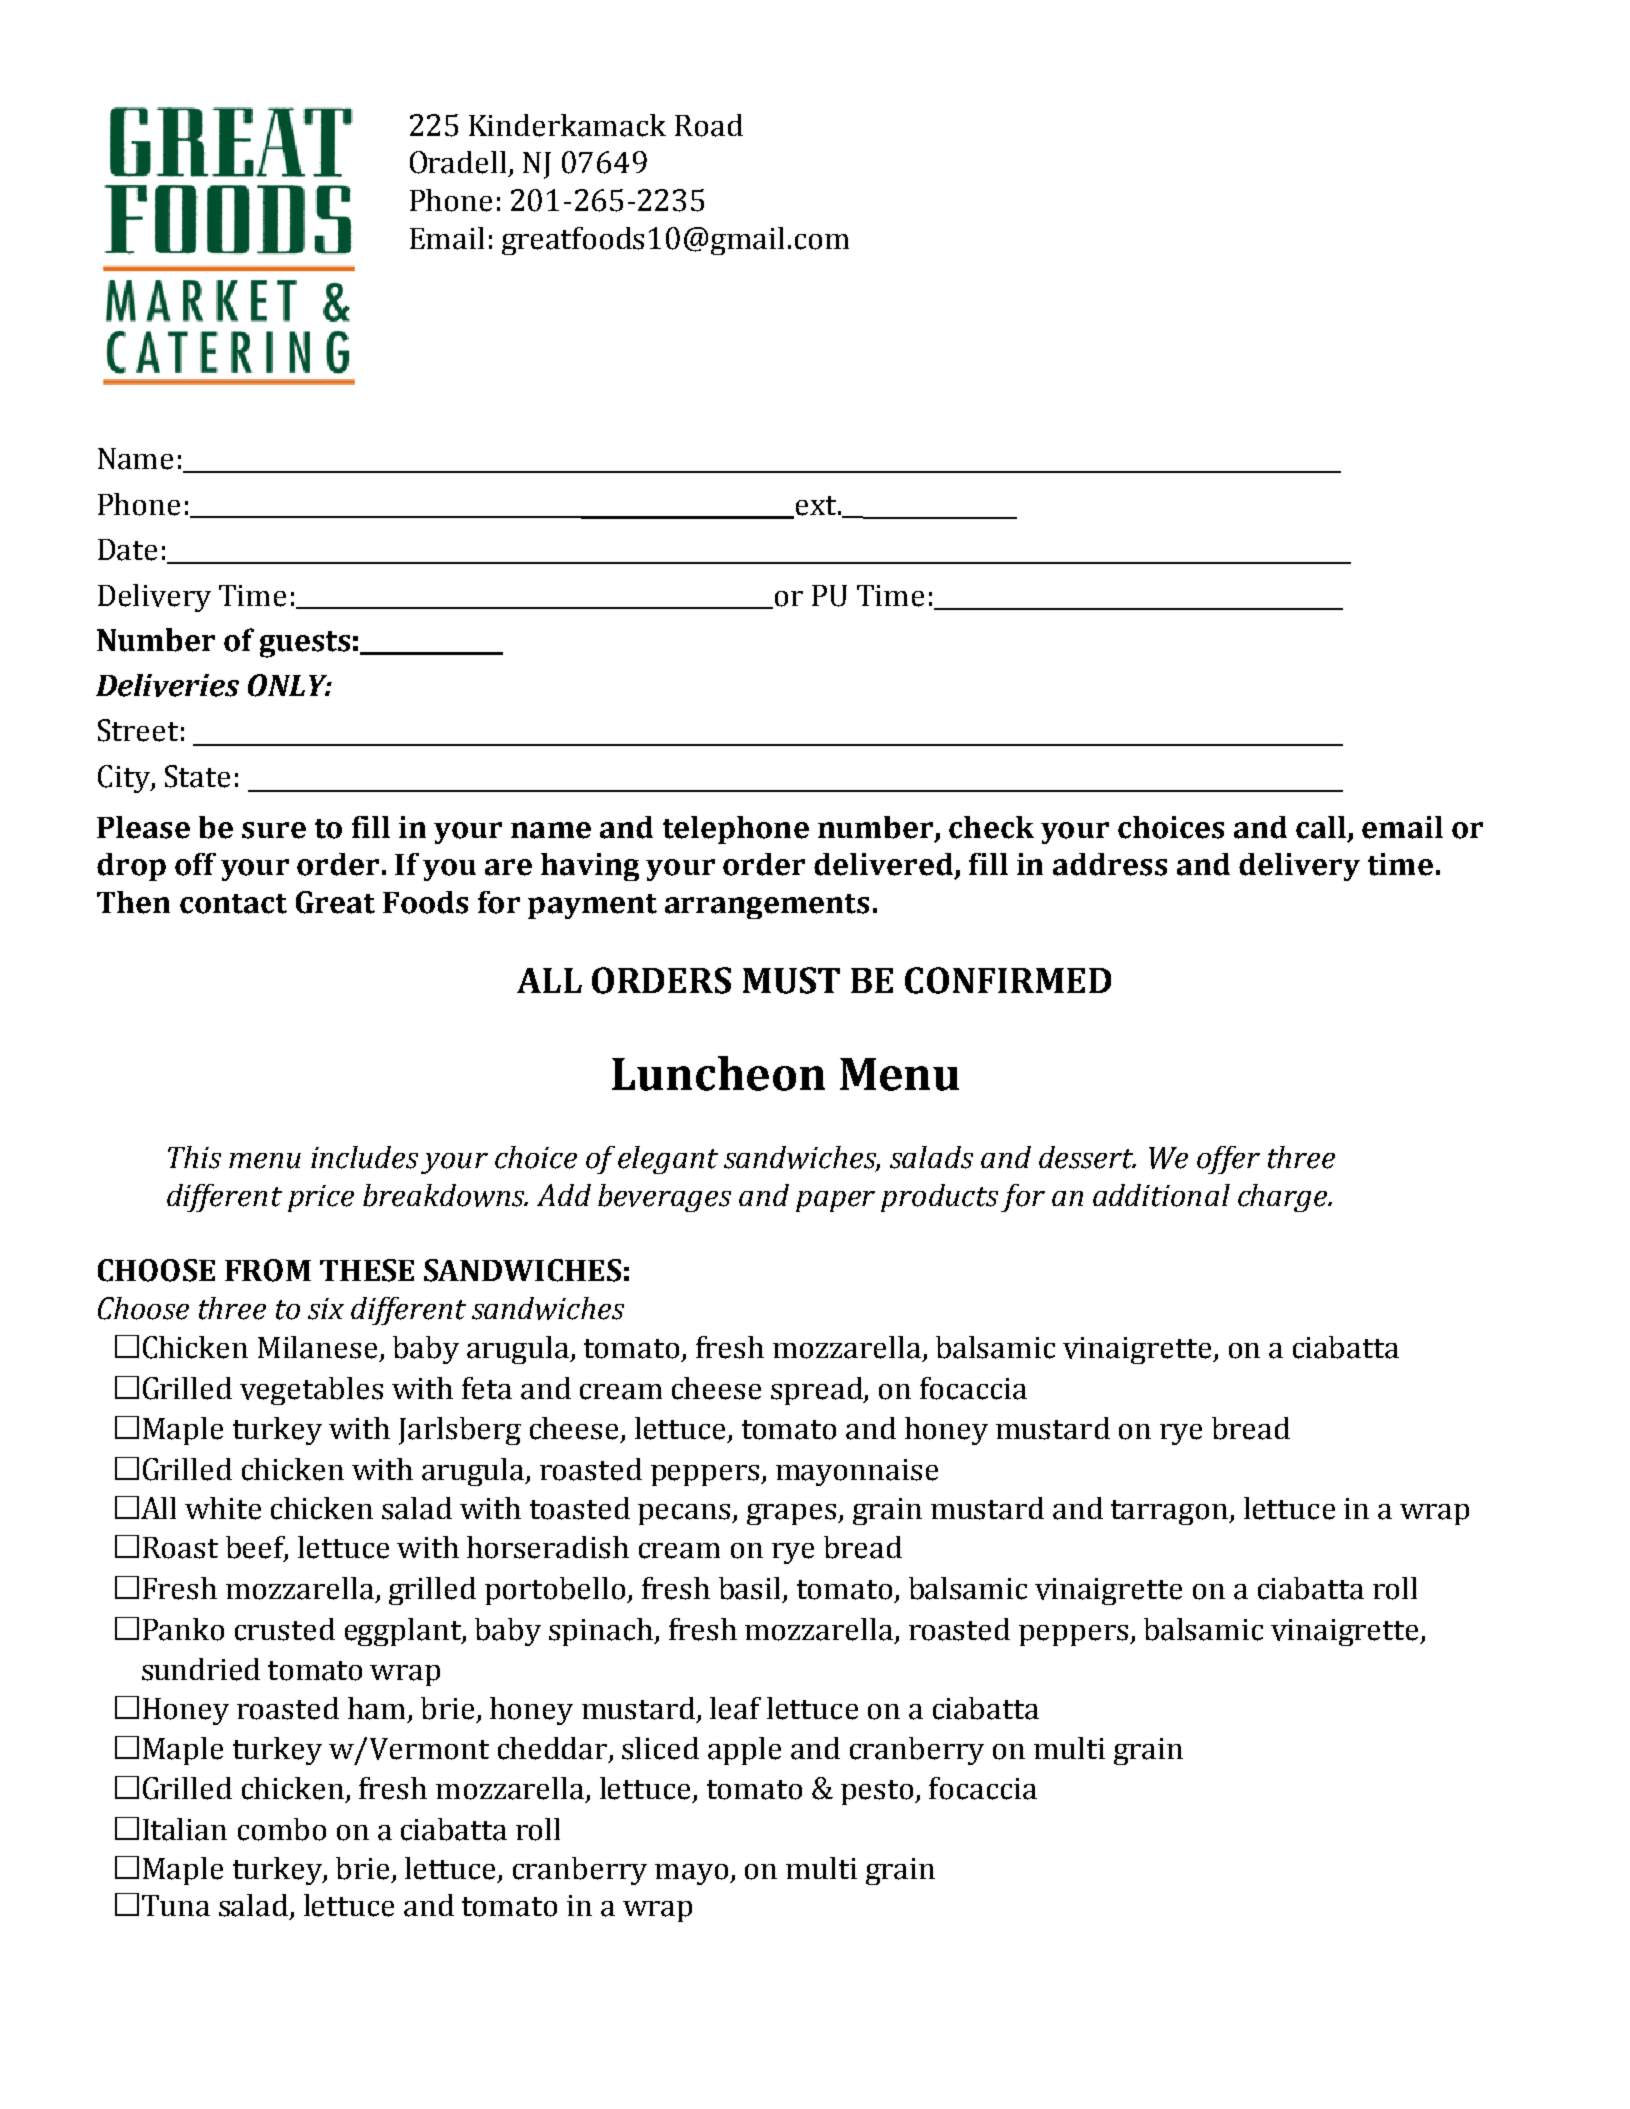 The image size is (1630, 2109). What do you see at coordinates (709, 125) in the document?
I see `Road` at bounding box center [709, 125].
